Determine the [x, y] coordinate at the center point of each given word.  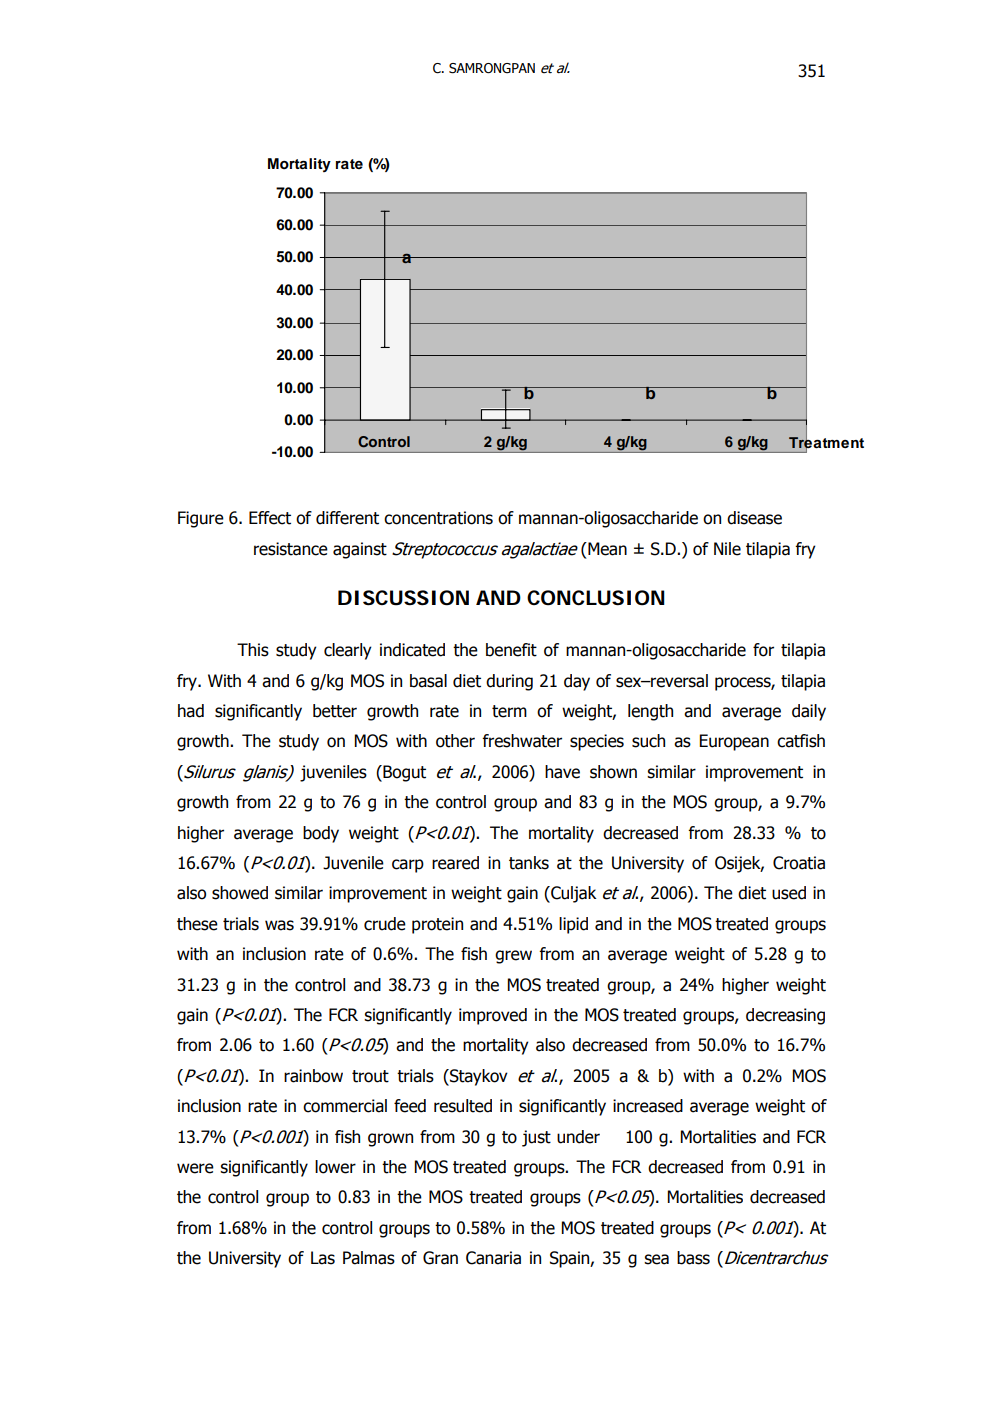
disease [754, 518]
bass [693, 1258]
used [789, 893]
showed [240, 893]
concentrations [438, 518]
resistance [291, 549]
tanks [529, 863]
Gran [440, 1258]
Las [323, 1258]
